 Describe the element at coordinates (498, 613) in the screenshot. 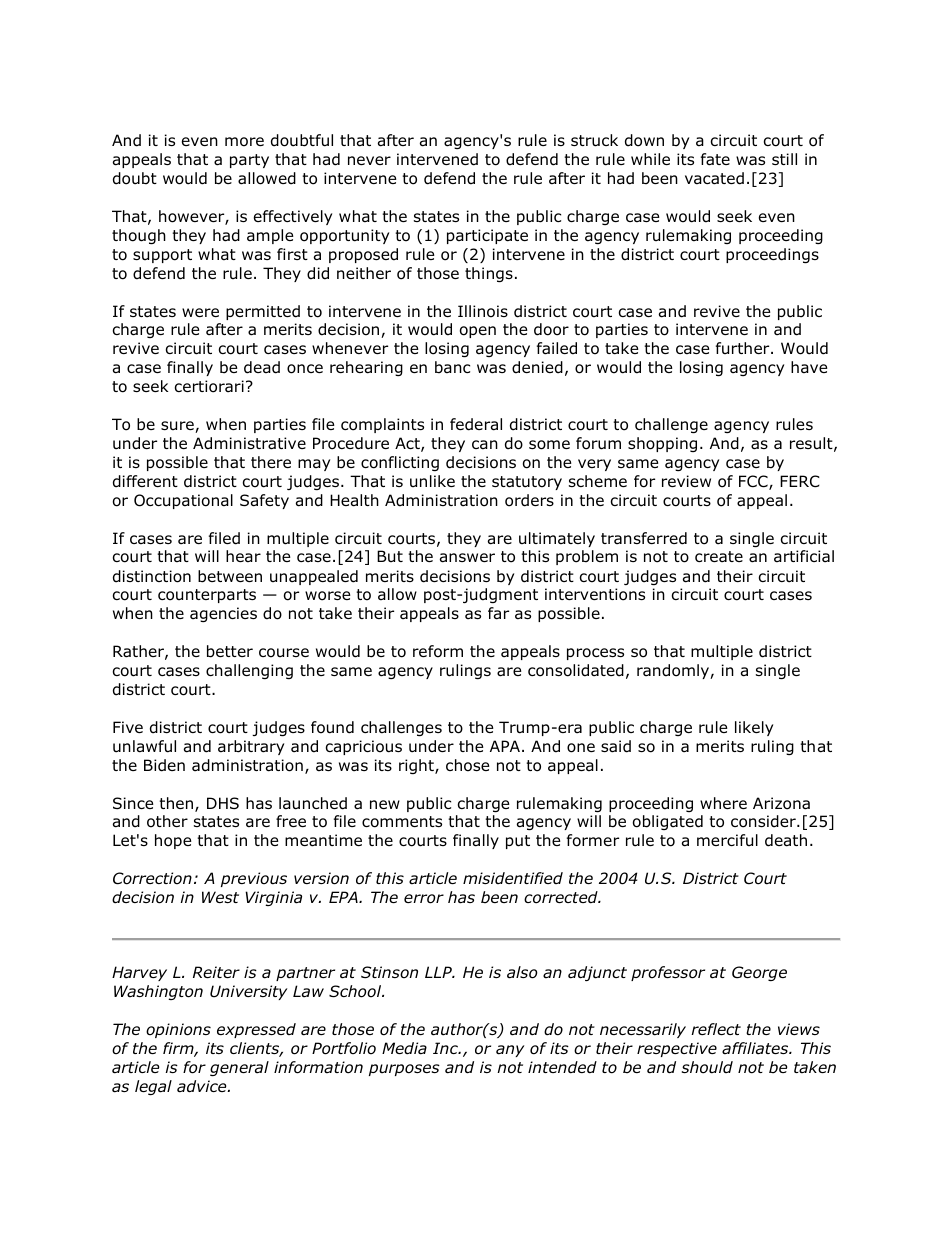

I see `far` at that location.
